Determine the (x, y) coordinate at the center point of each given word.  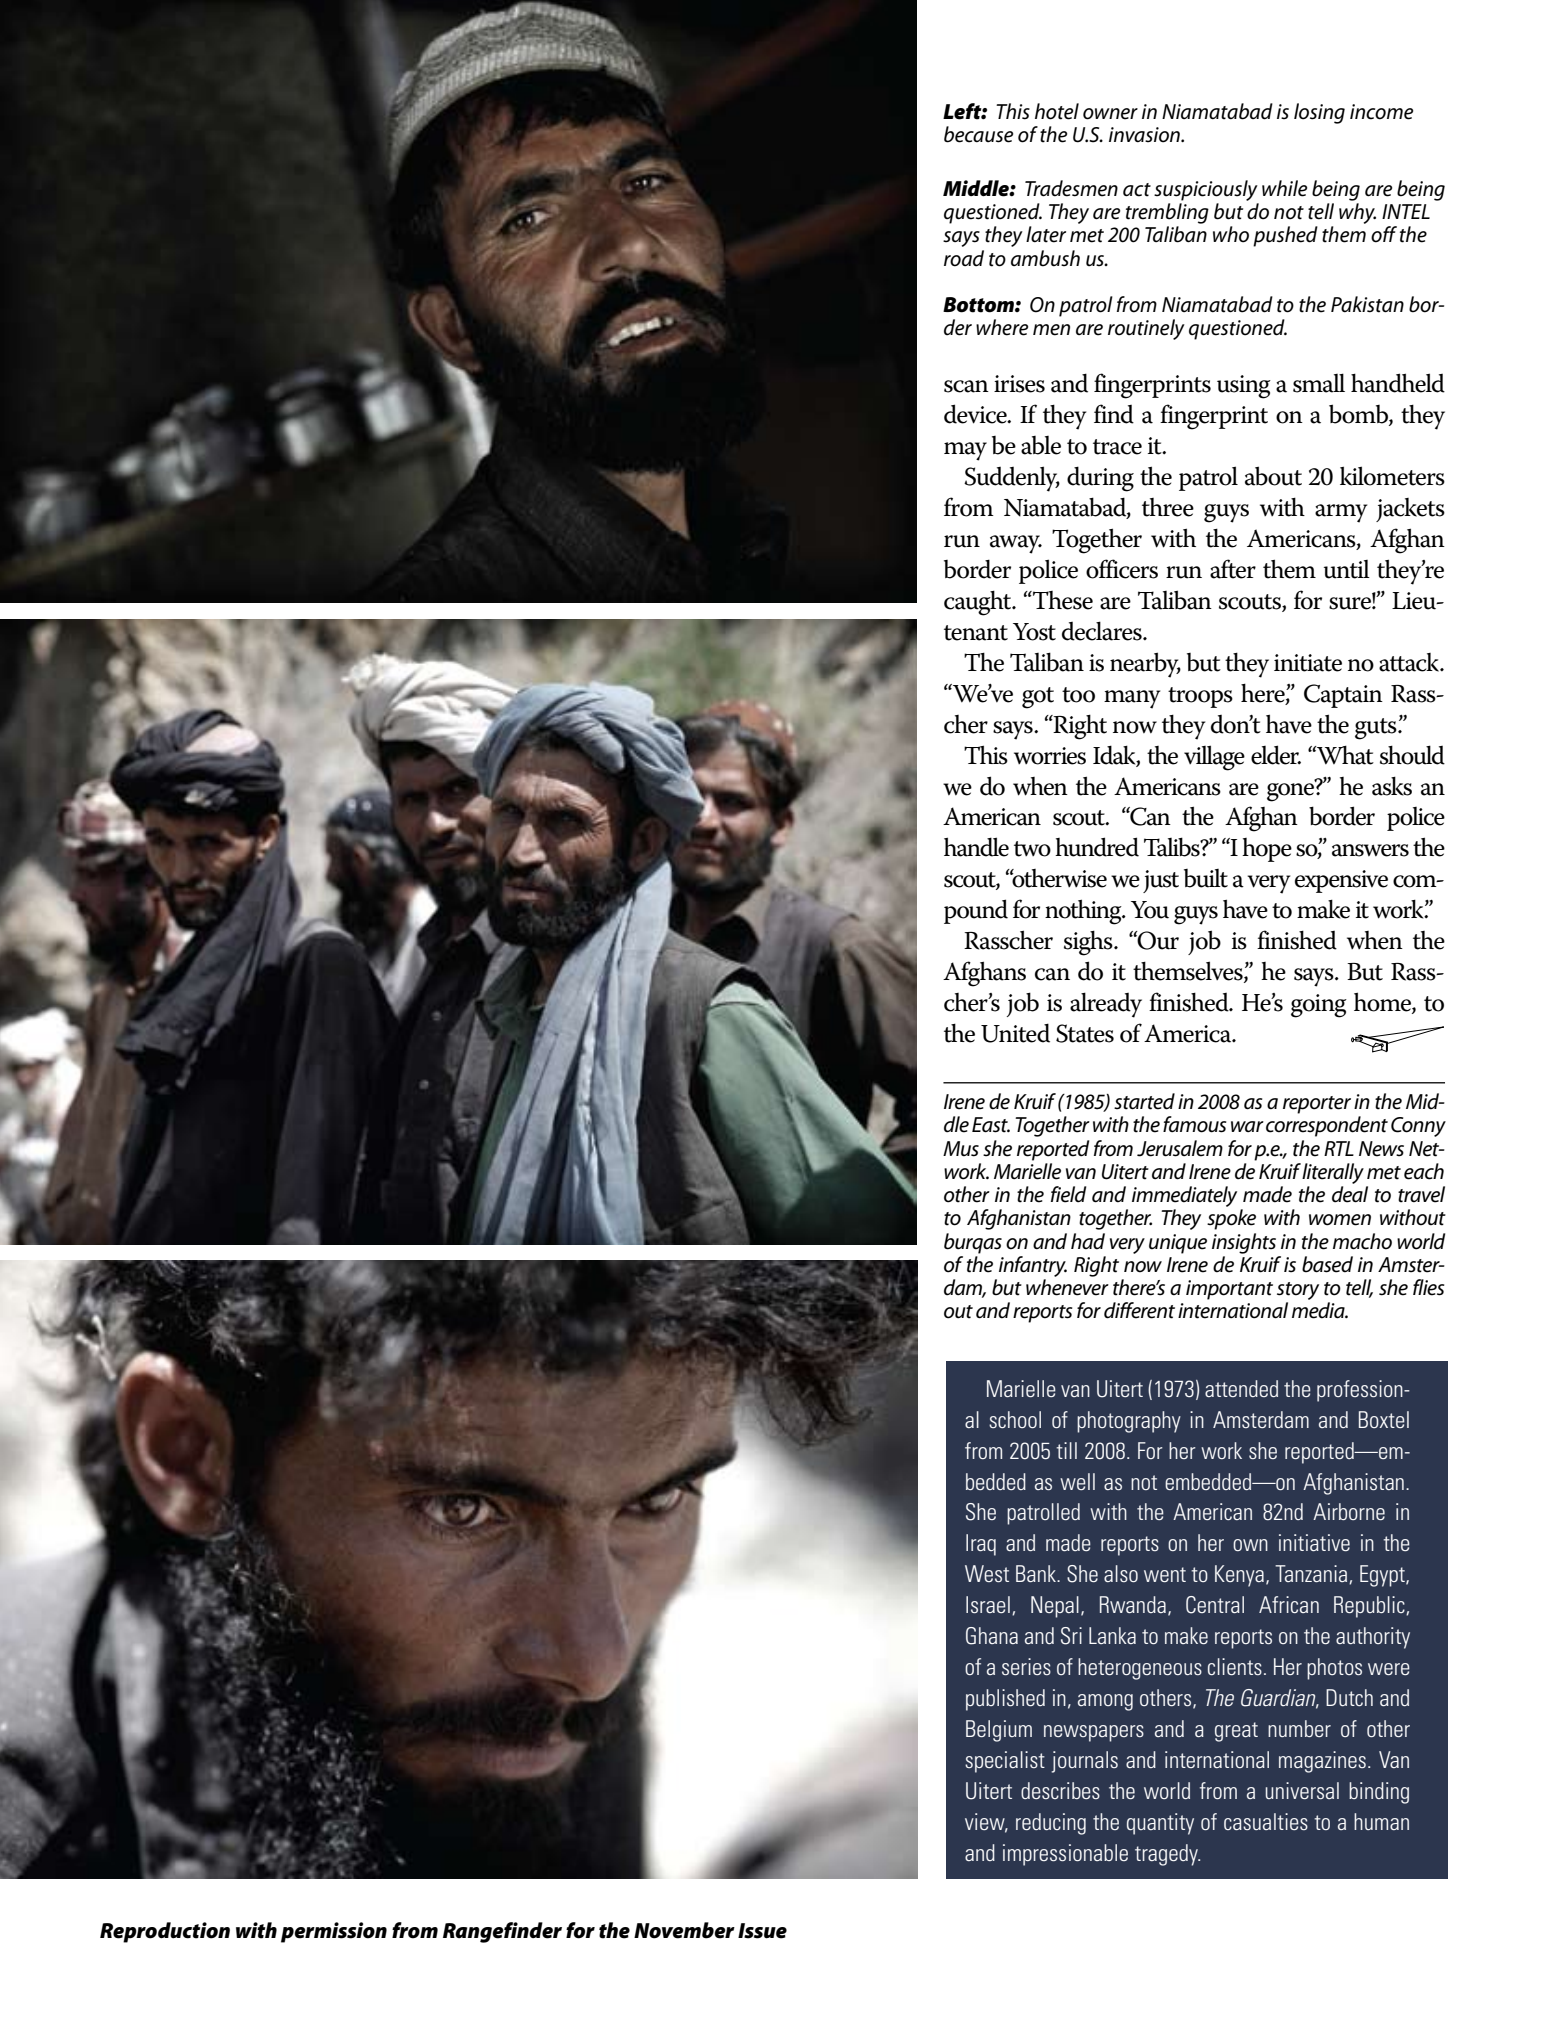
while (1284, 188)
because (978, 134)
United (1015, 1033)
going (1319, 1006)
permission (334, 1932)
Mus (961, 1149)
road (964, 258)
